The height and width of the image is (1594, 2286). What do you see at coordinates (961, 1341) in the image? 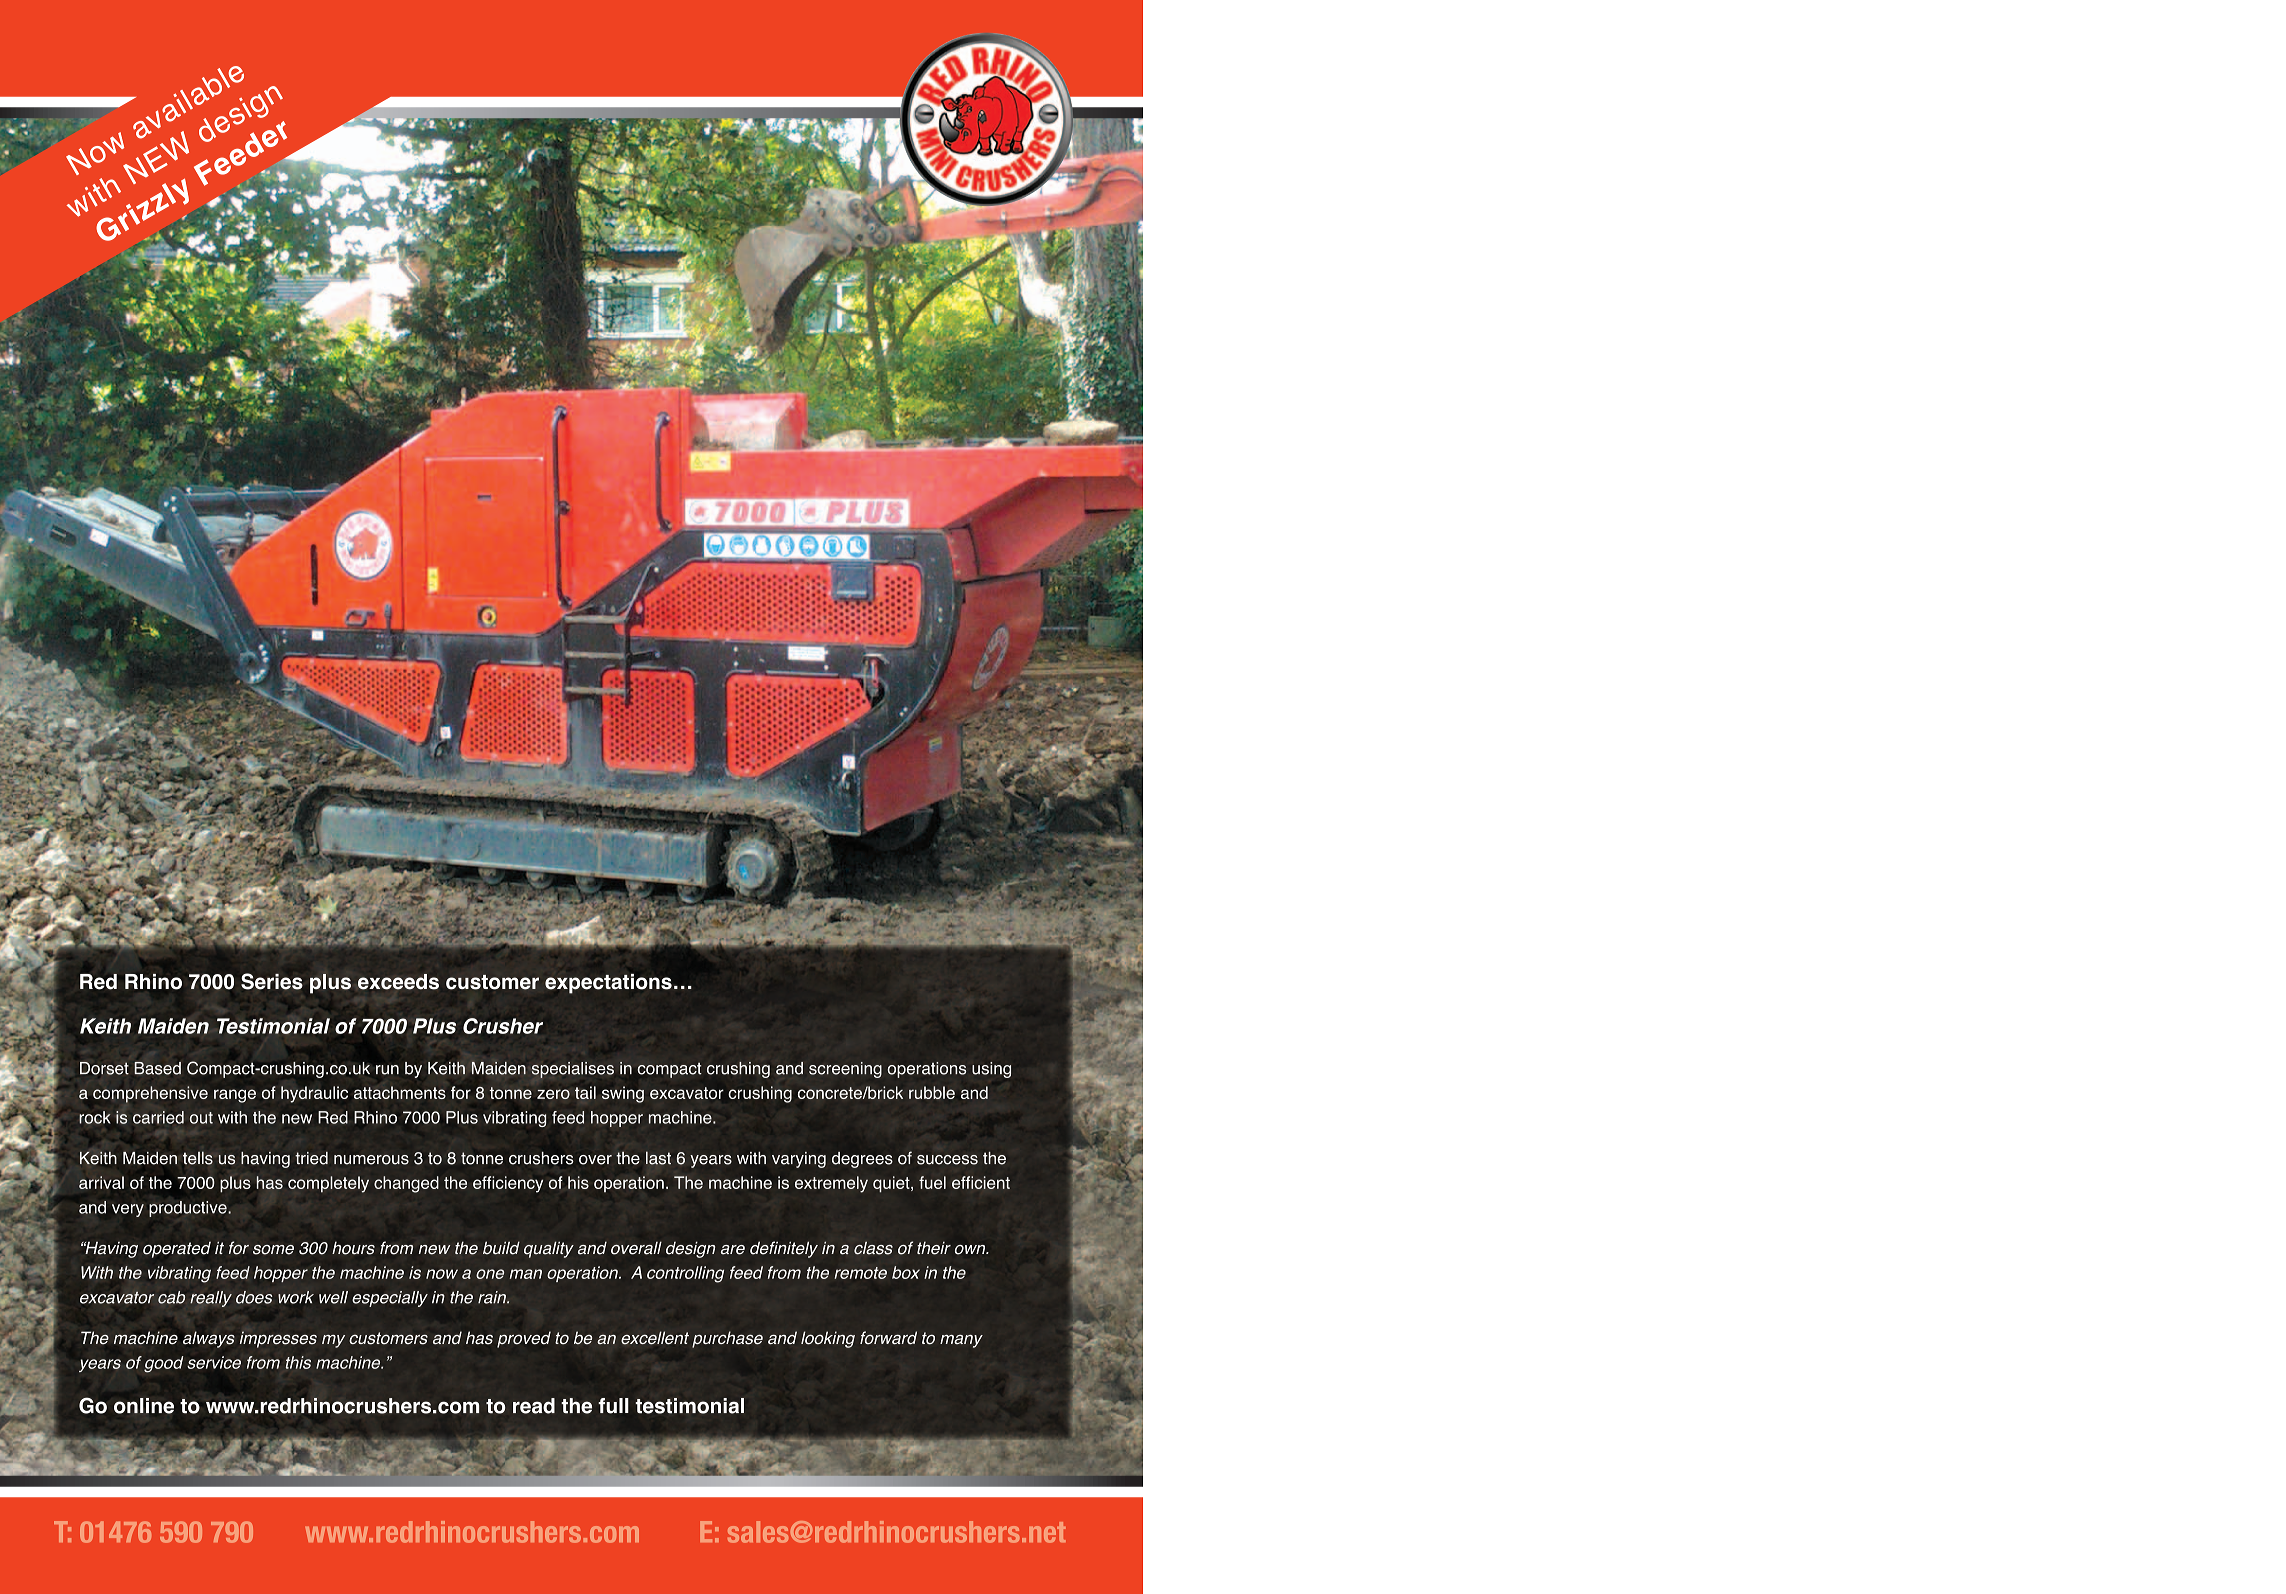
I see `many` at bounding box center [961, 1341].
